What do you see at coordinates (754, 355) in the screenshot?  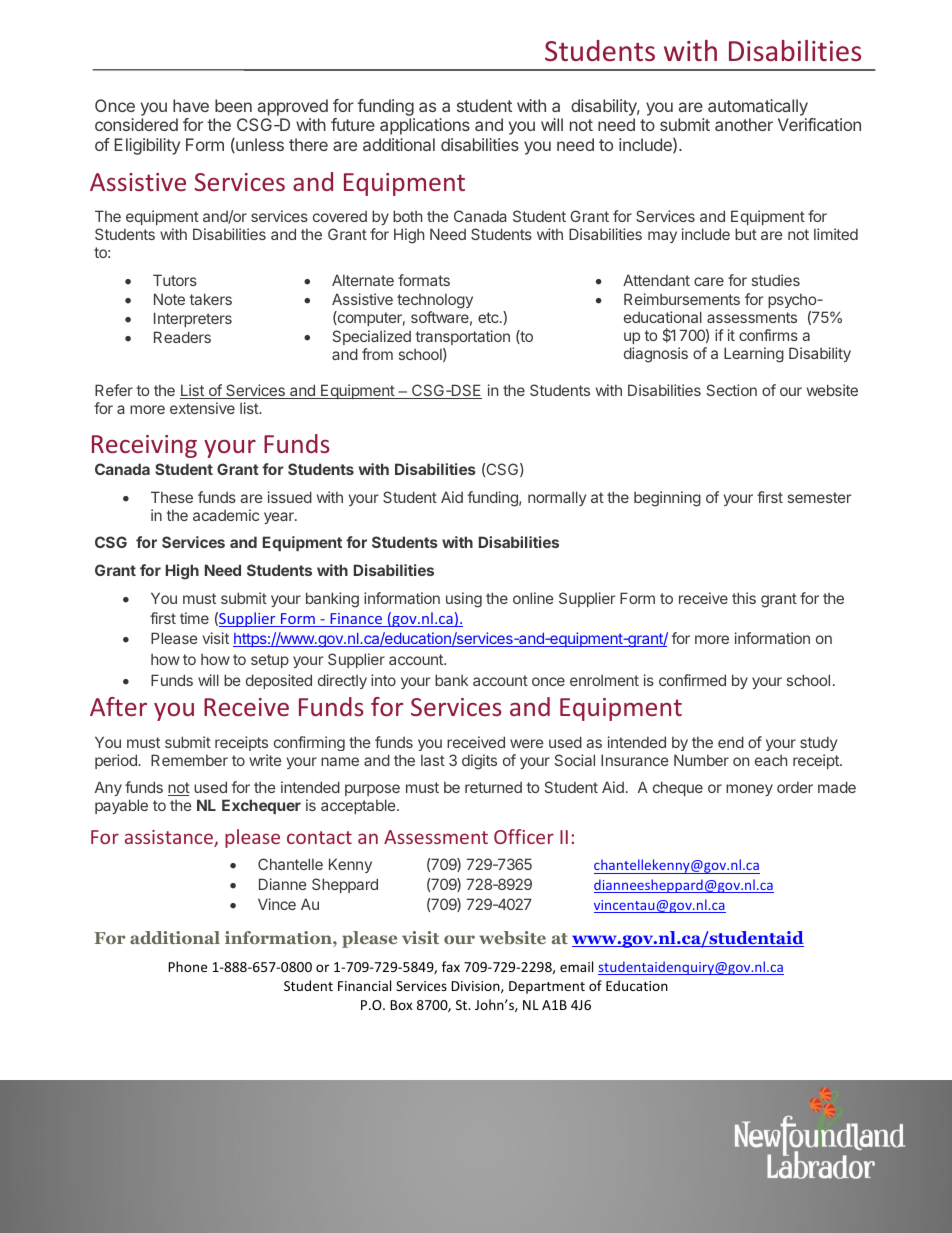 I see `Learning` at bounding box center [754, 355].
